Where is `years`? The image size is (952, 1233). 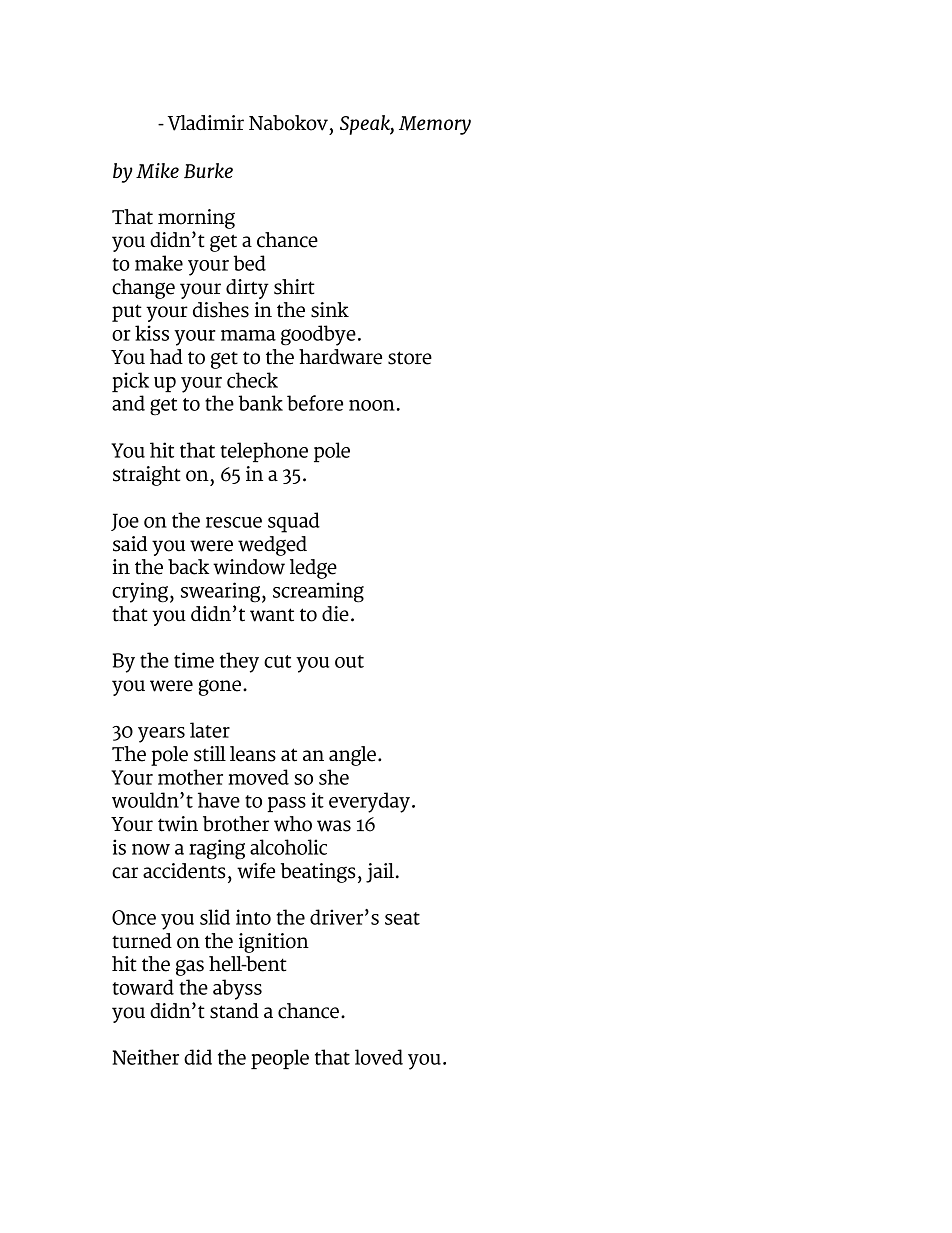 years is located at coordinates (161, 735).
